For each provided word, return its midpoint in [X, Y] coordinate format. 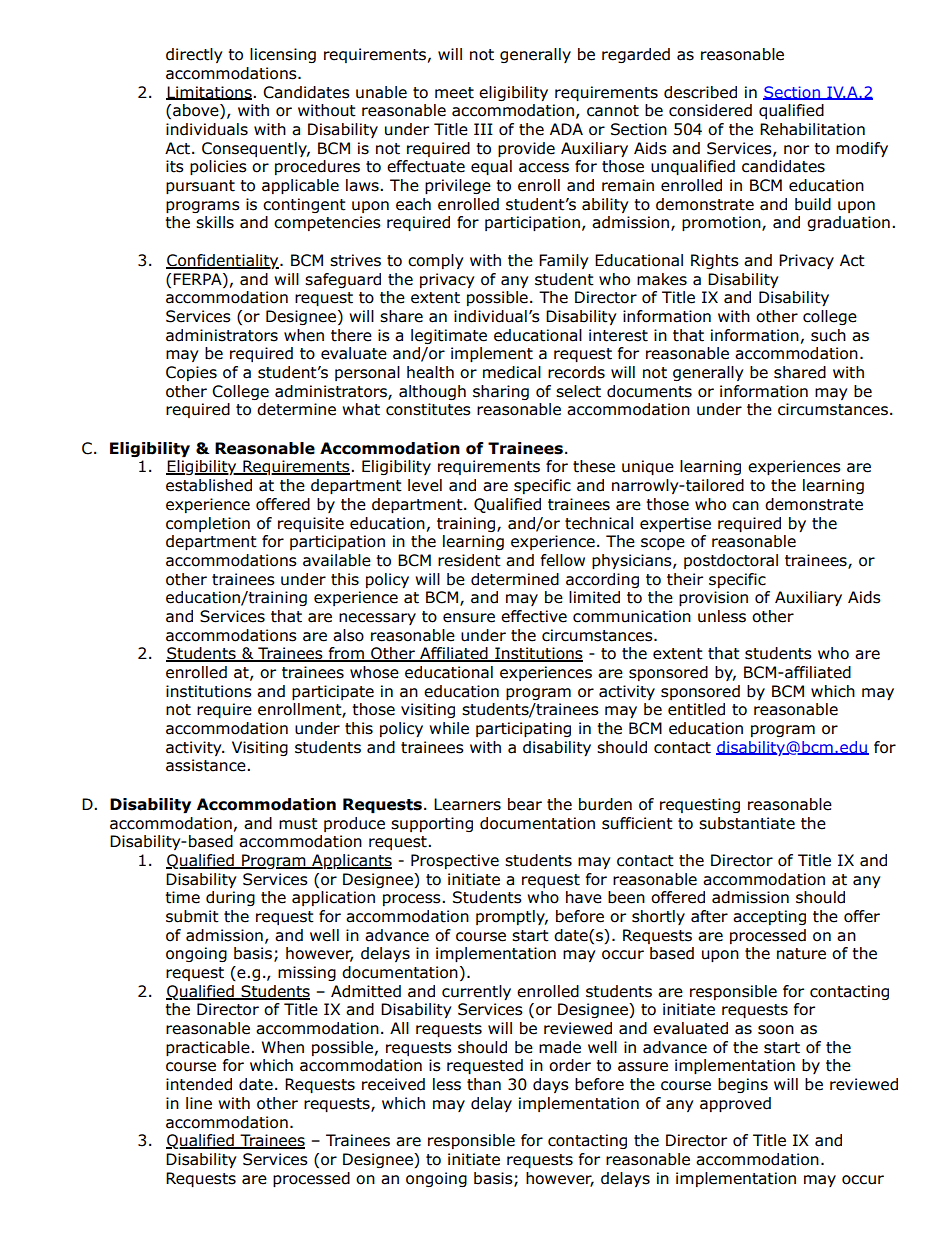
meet [454, 93]
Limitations [210, 93]
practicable [209, 1048]
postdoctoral [731, 561]
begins [743, 1085]
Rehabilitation [812, 129]
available [337, 560]
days [551, 1085]
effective [534, 616]
